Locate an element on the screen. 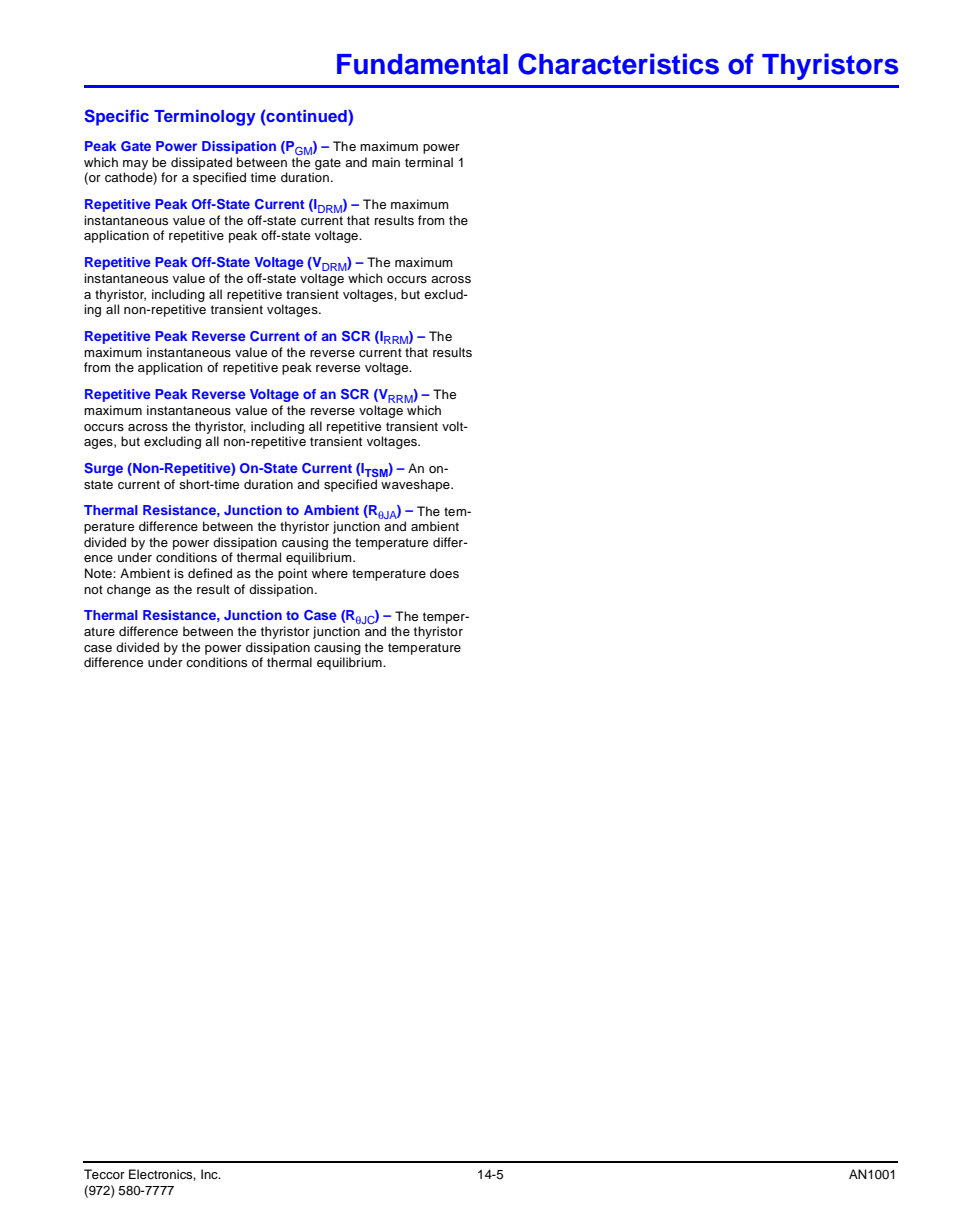  Note is located at coordinates (99, 573).
